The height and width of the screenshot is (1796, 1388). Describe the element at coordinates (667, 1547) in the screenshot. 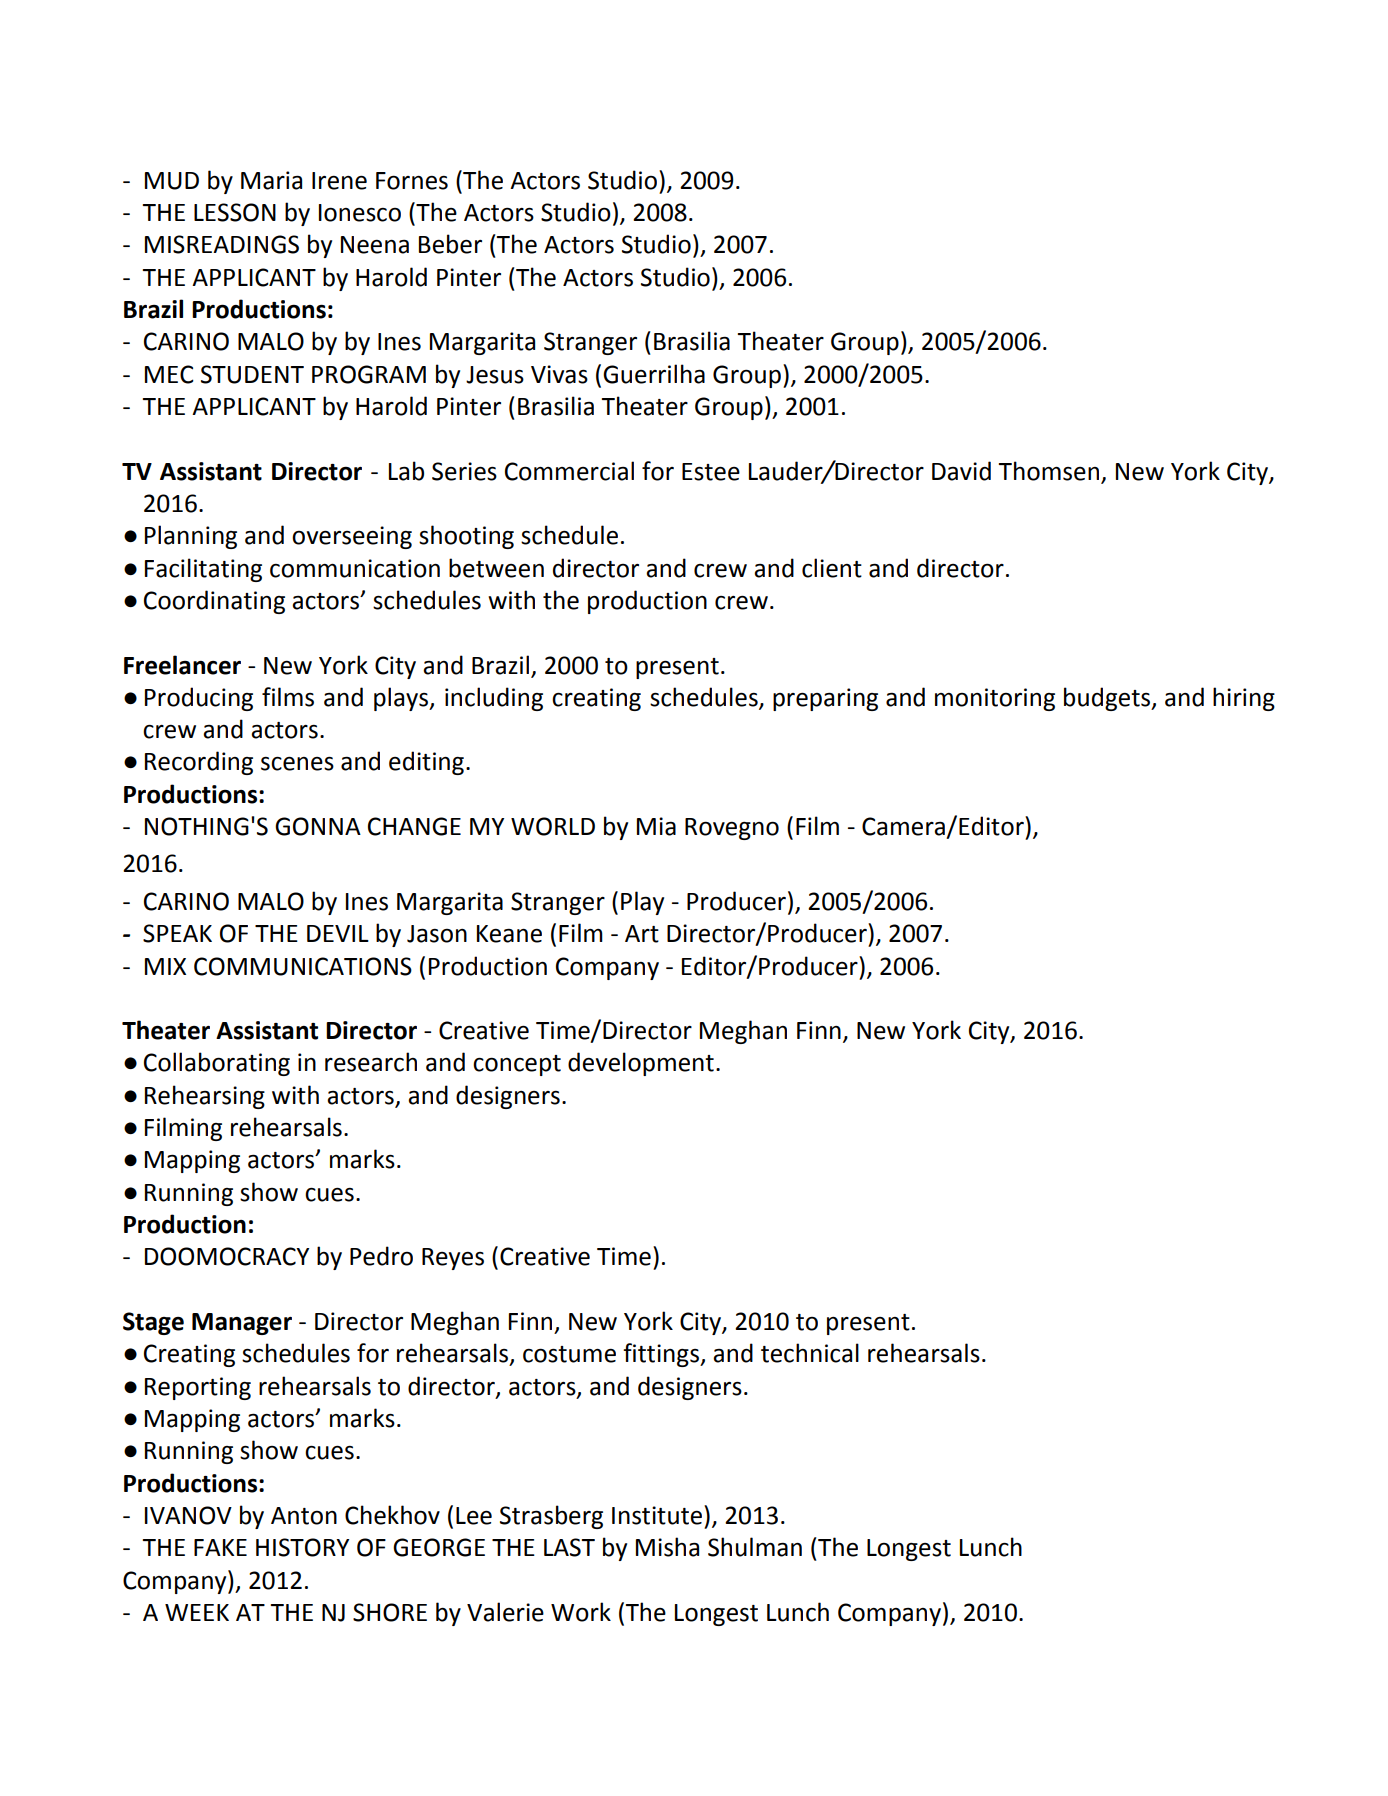

I see `Misha` at that location.
